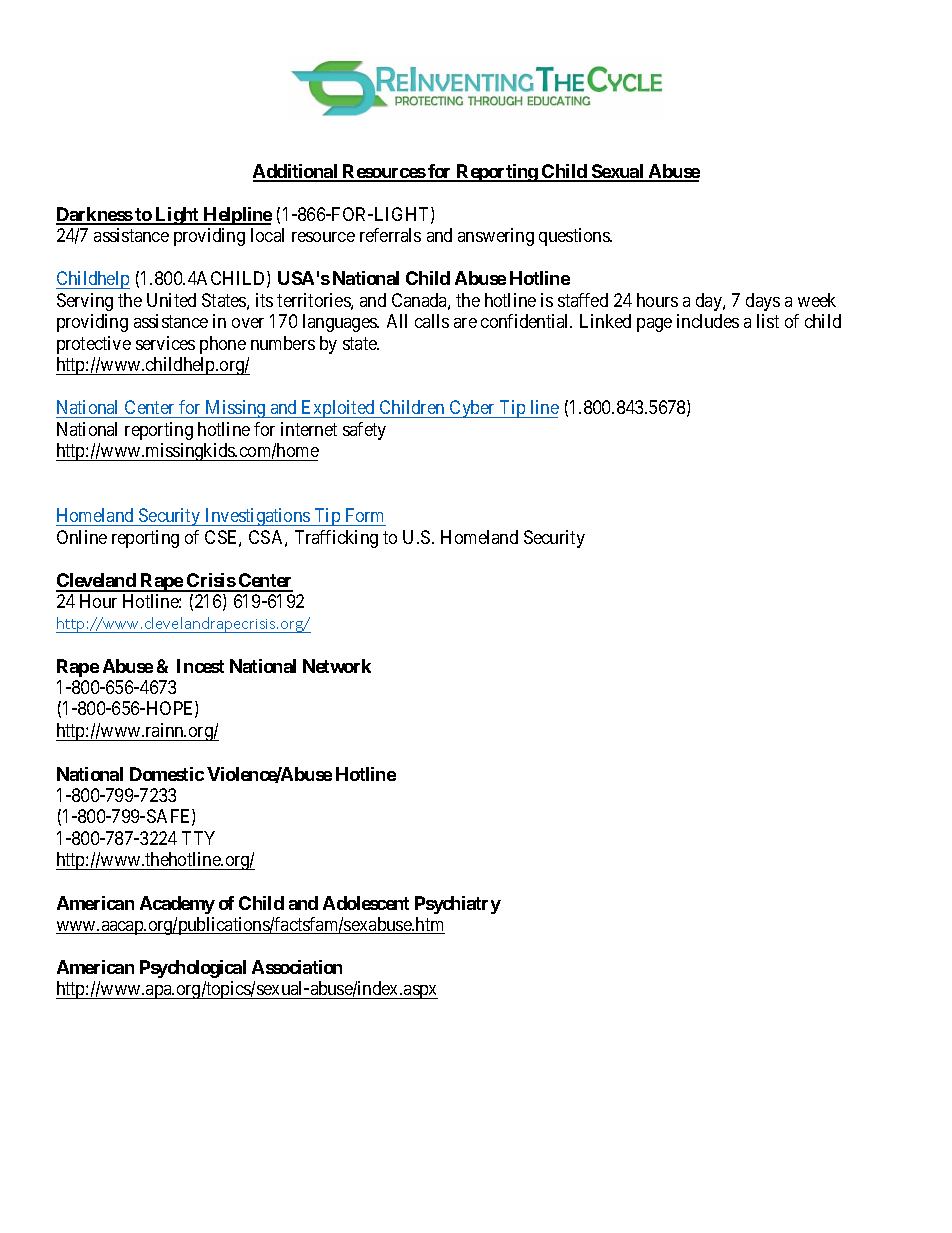  What do you see at coordinates (337, 666) in the screenshot?
I see `Network` at bounding box center [337, 666].
